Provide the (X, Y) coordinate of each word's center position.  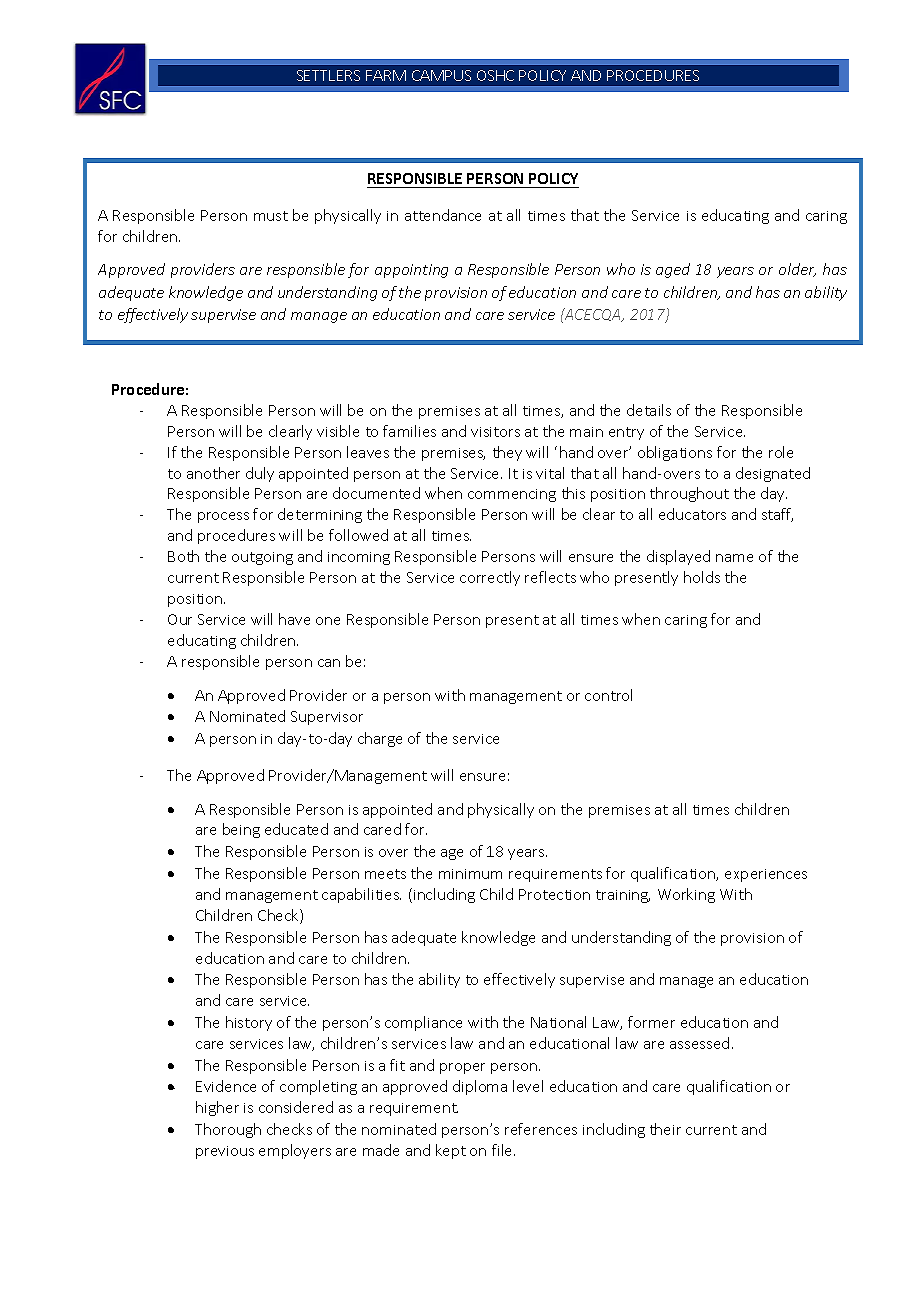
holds (702, 577)
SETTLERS (328, 75)
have (294, 619)
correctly (490, 578)
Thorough (228, 1130)
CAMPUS (441, 75)
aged (673, 270)
